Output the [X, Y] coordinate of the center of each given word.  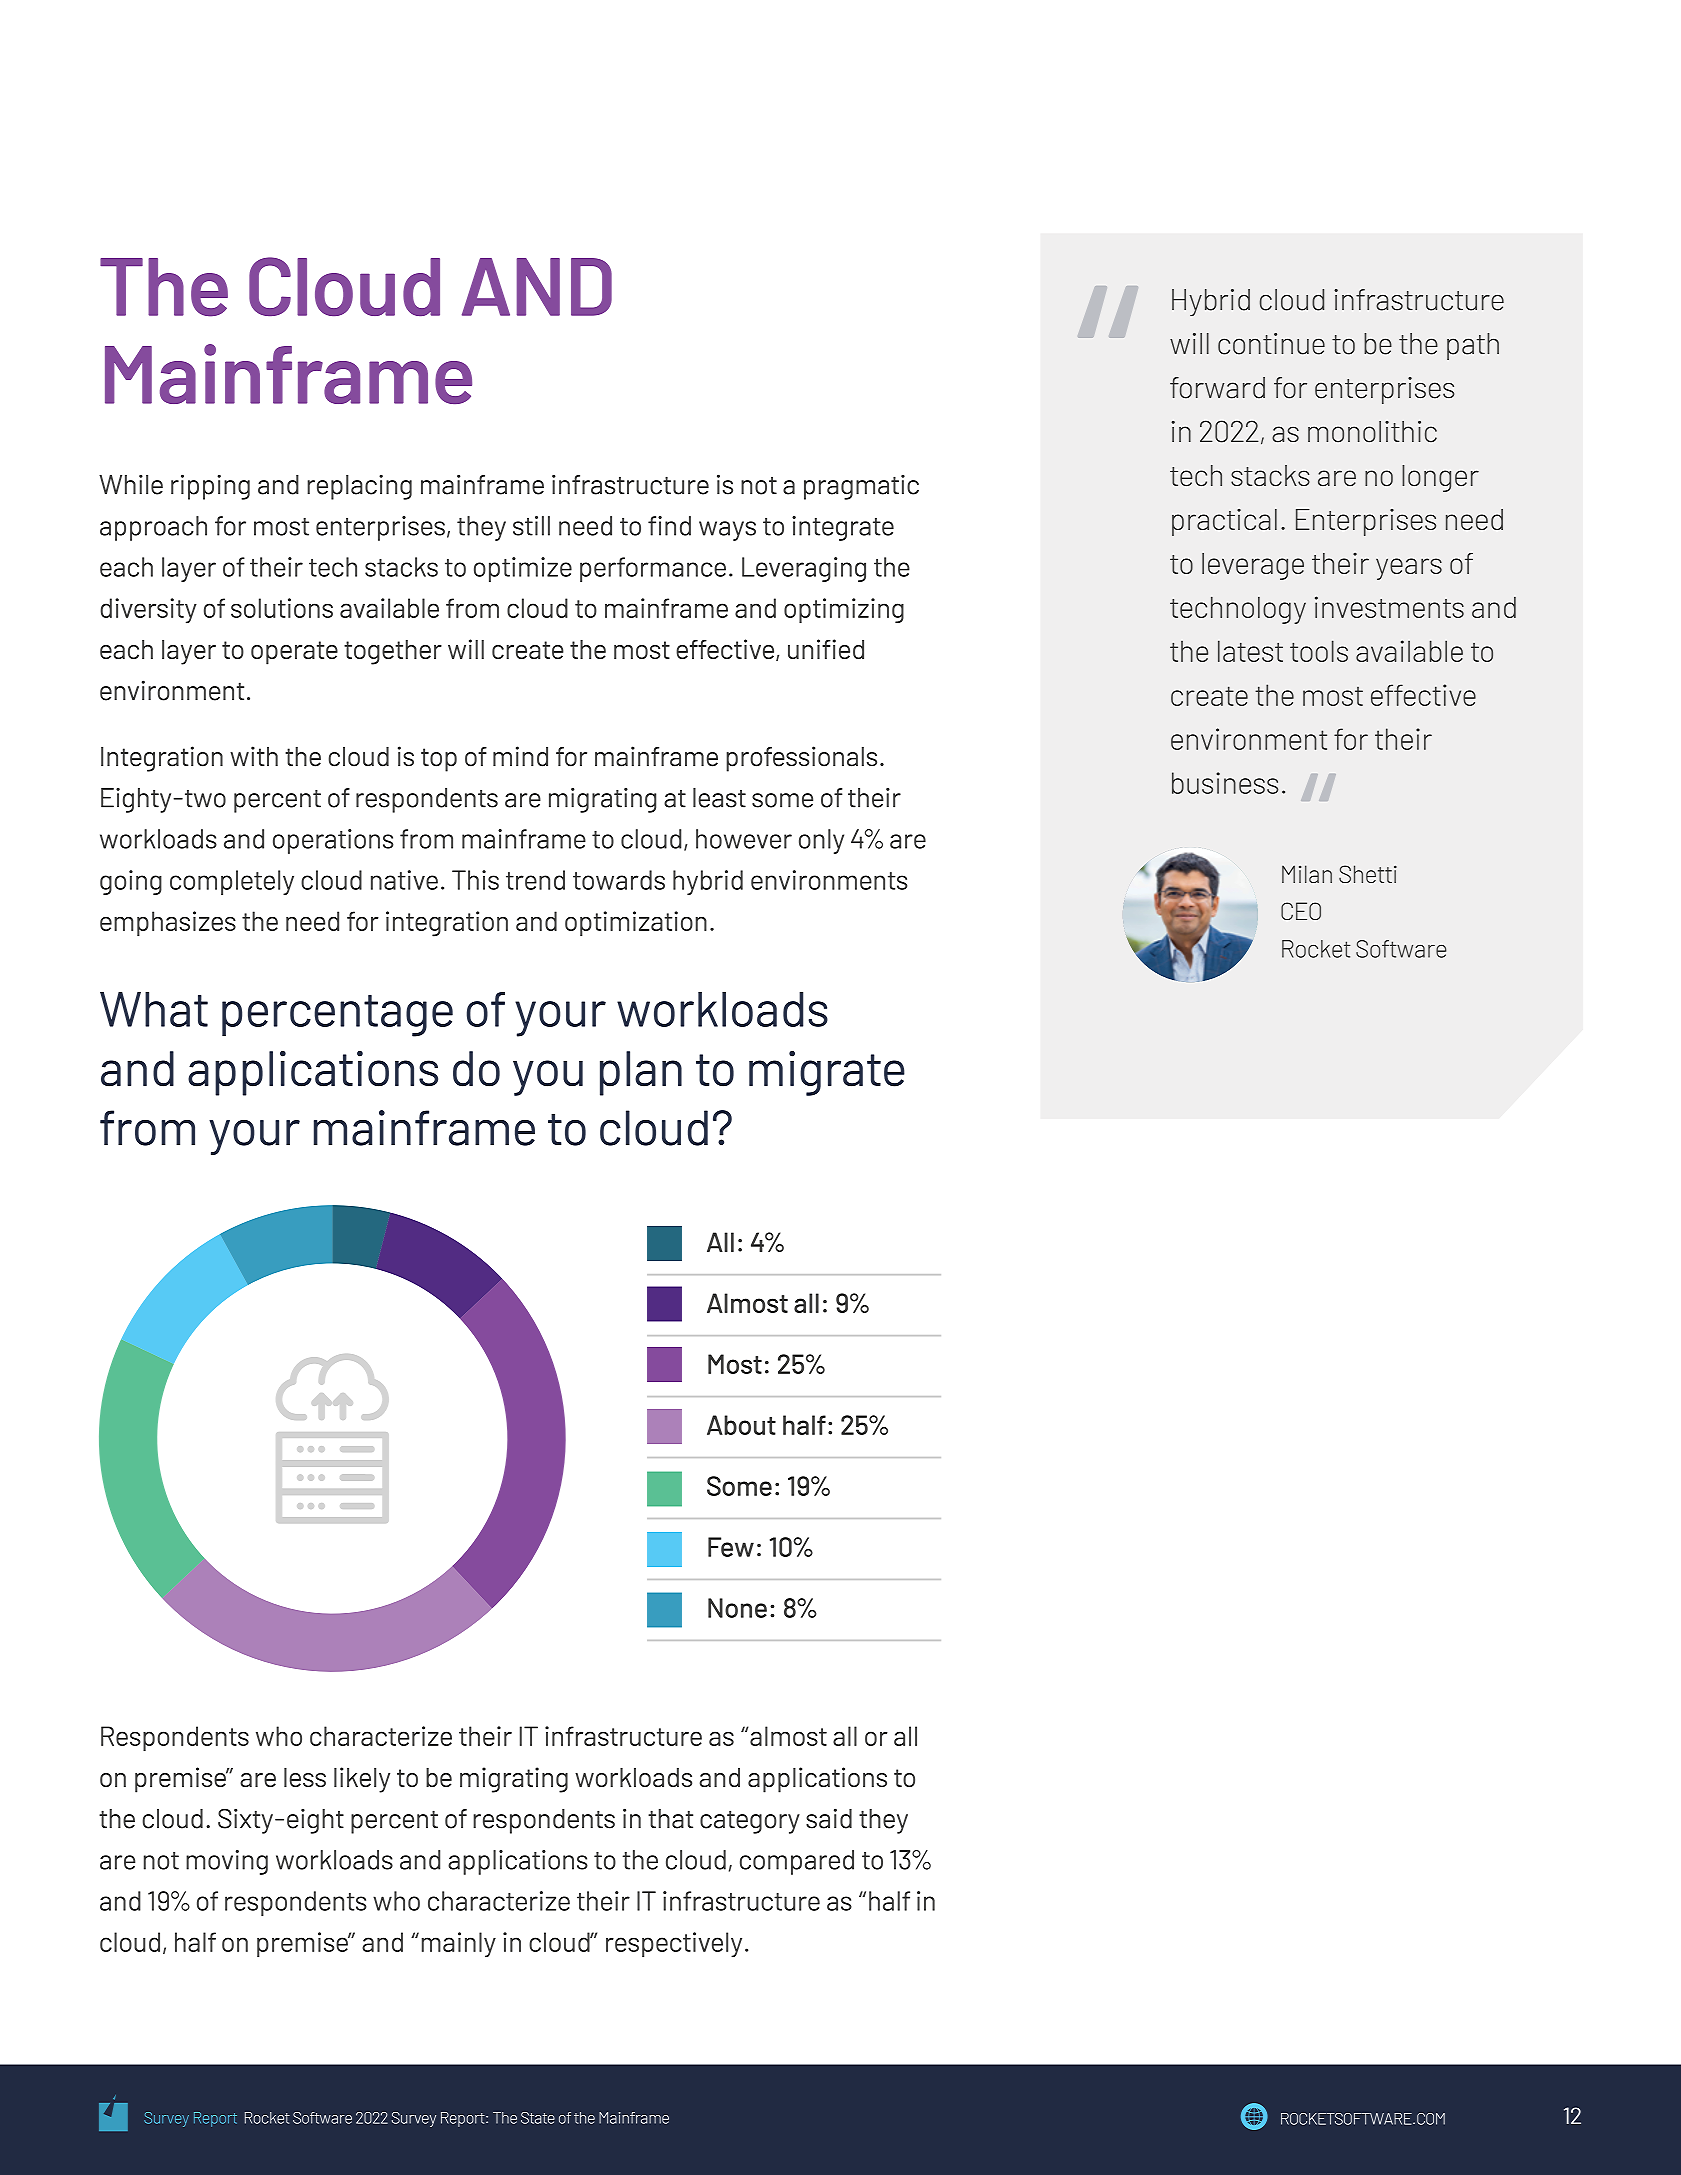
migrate [827, 1073]
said [829, 1818]
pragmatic [861, 487]
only [821, 841]
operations [333, 841]
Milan [1307, 874]
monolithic [1372, 432]
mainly [459, 1945]
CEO [1301, 911]
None [737, 1608]
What [154, 1009]
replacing [359, 487]
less [305, 1778]
